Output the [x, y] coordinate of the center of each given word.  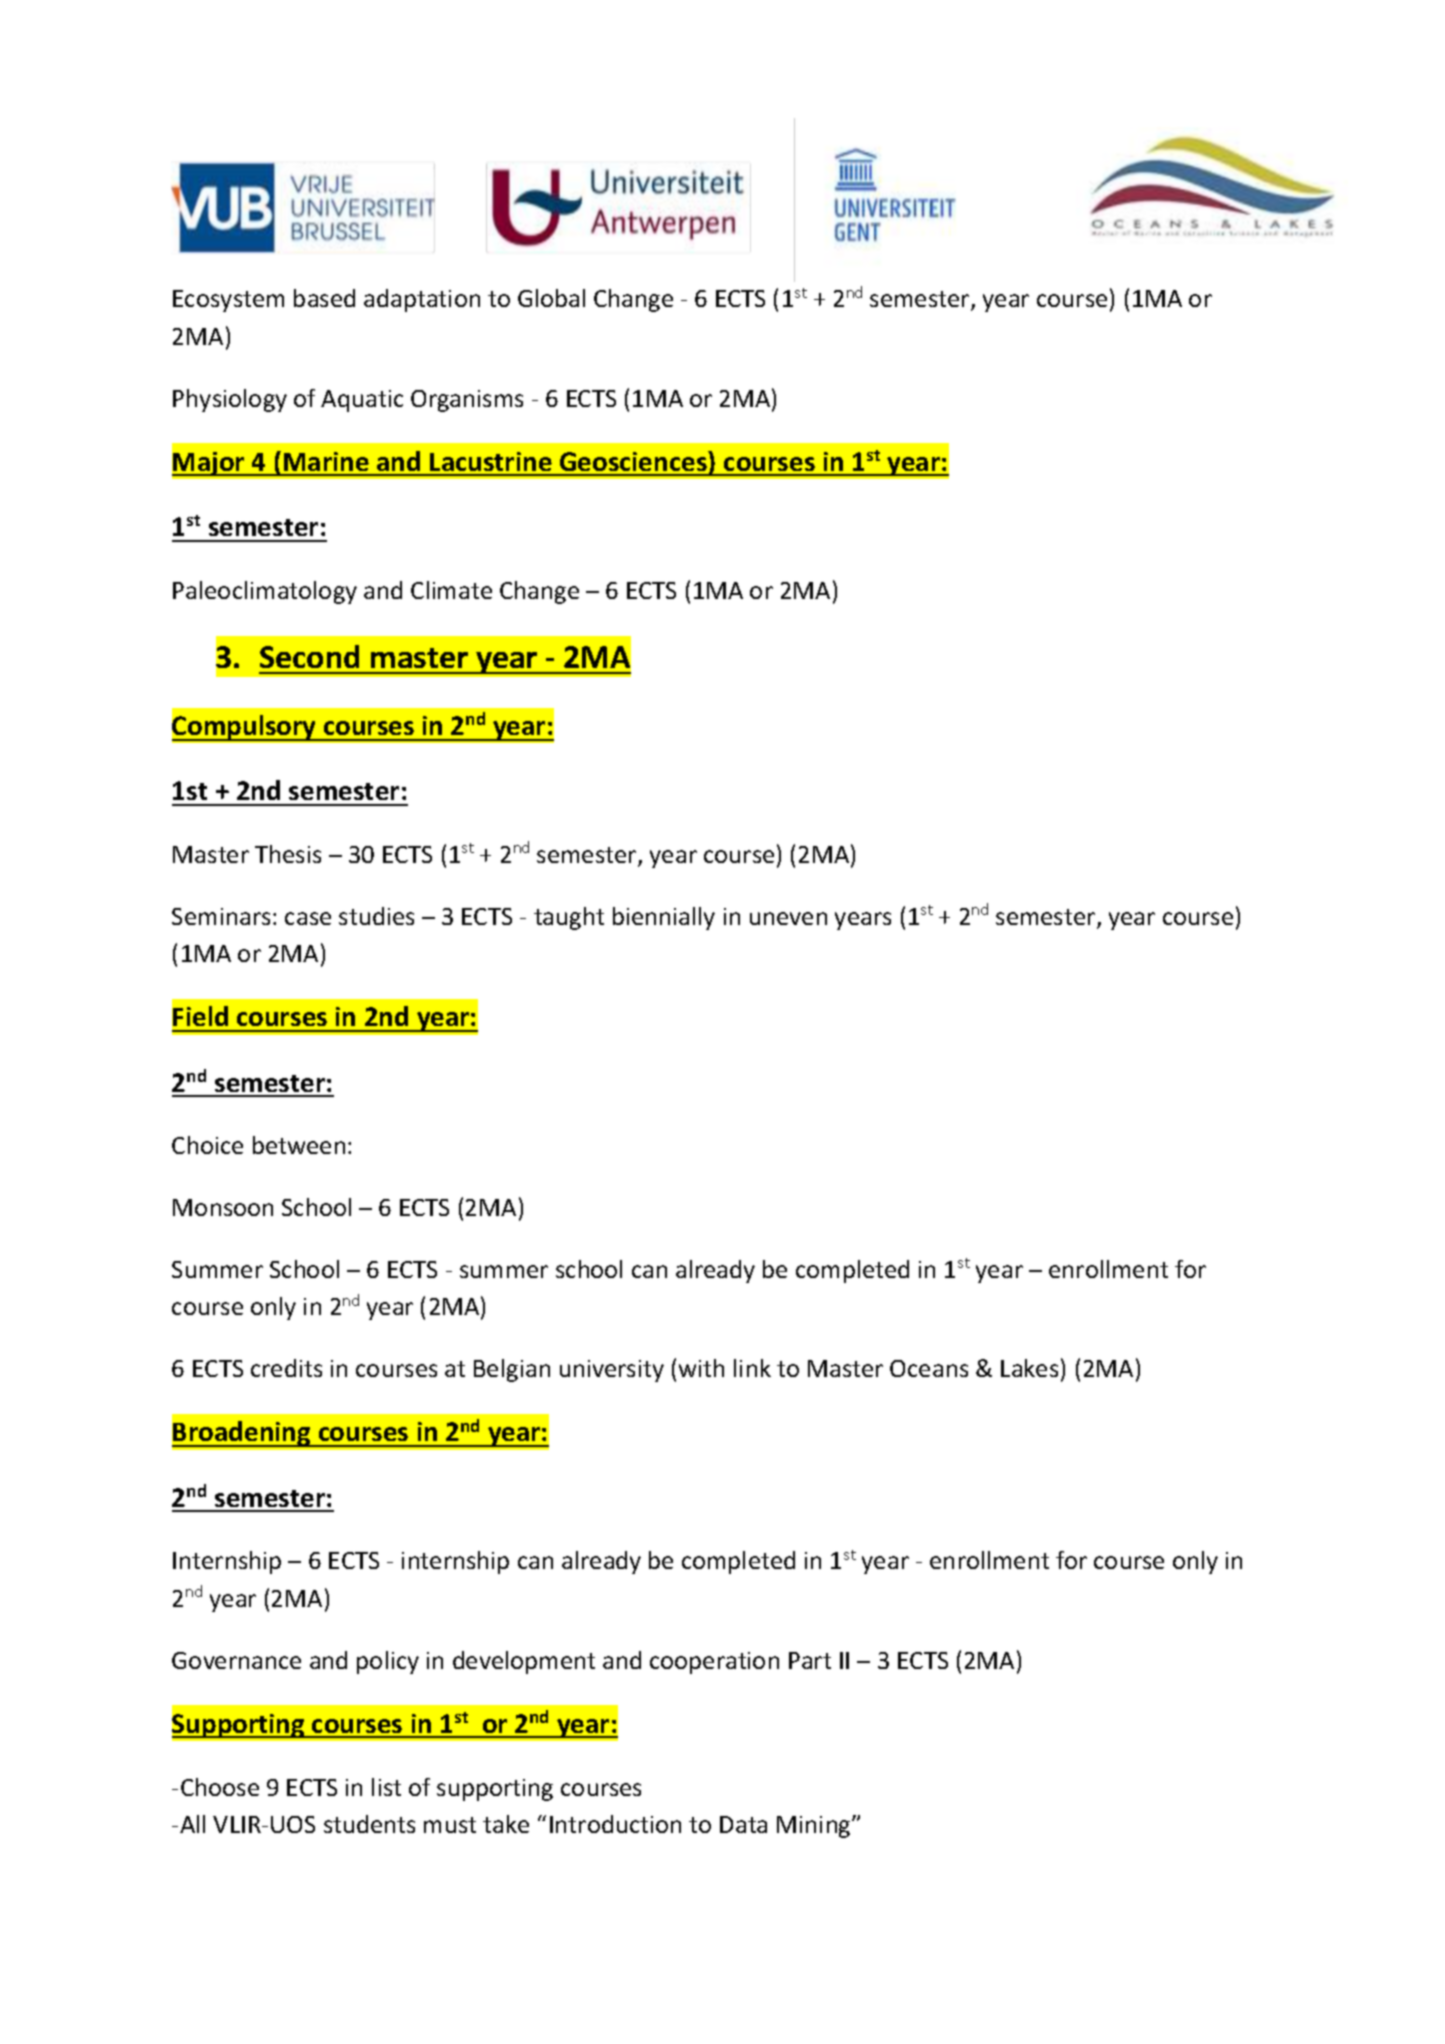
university [612, 1371]
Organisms [467, 401]
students [369, 1824]
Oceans [929, 1368]
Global [551, 298]
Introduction [615, 1824]
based [324, 298]
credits [286, 1368]
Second [309, 656]
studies [376, 916]
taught [569, 918]
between [299, 1145]
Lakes [1029, 1368]
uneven [788, 918]
